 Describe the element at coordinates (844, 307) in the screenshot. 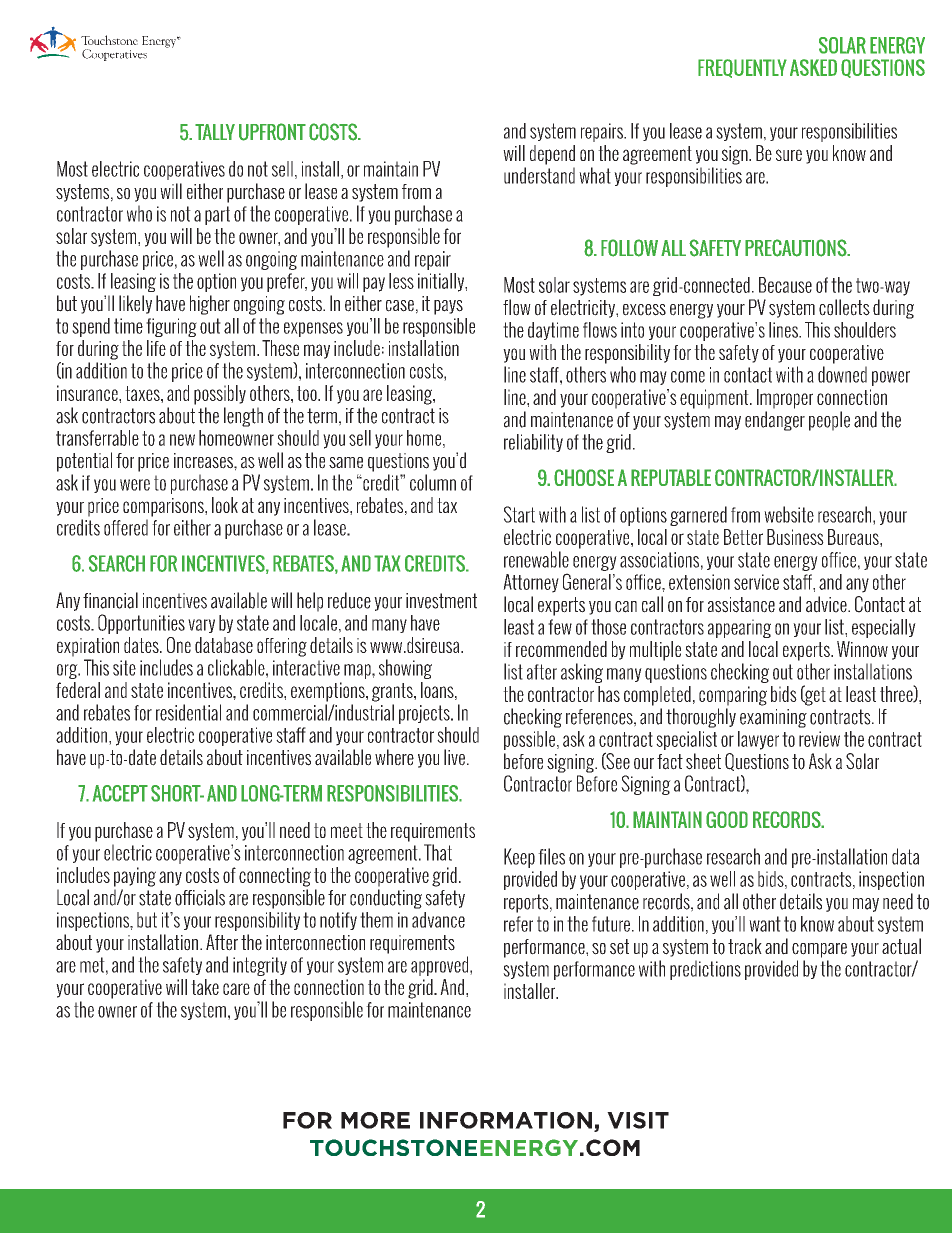

I see `collects` at that location.
